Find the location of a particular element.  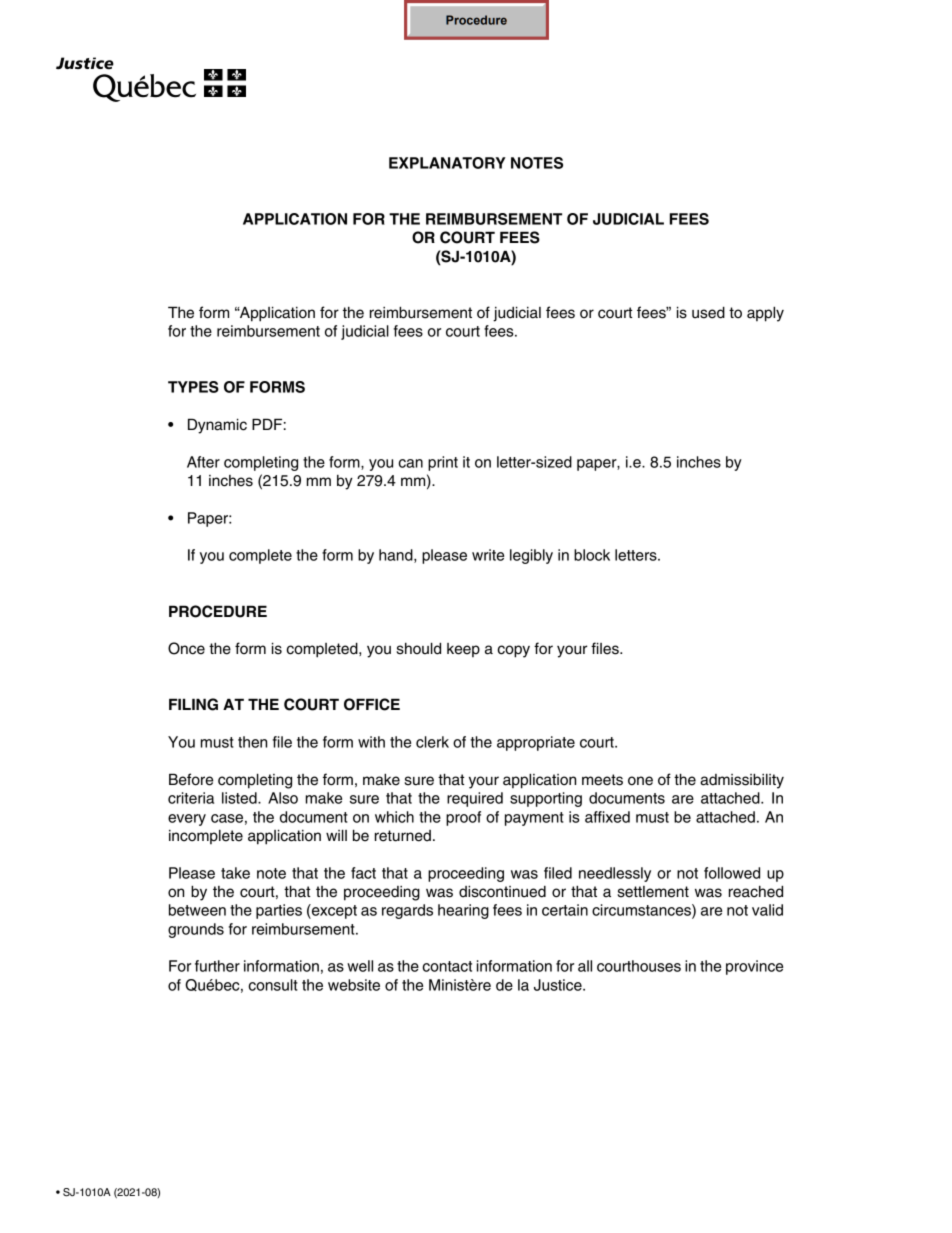

Dynamic is located at coordinates (217, 426).
